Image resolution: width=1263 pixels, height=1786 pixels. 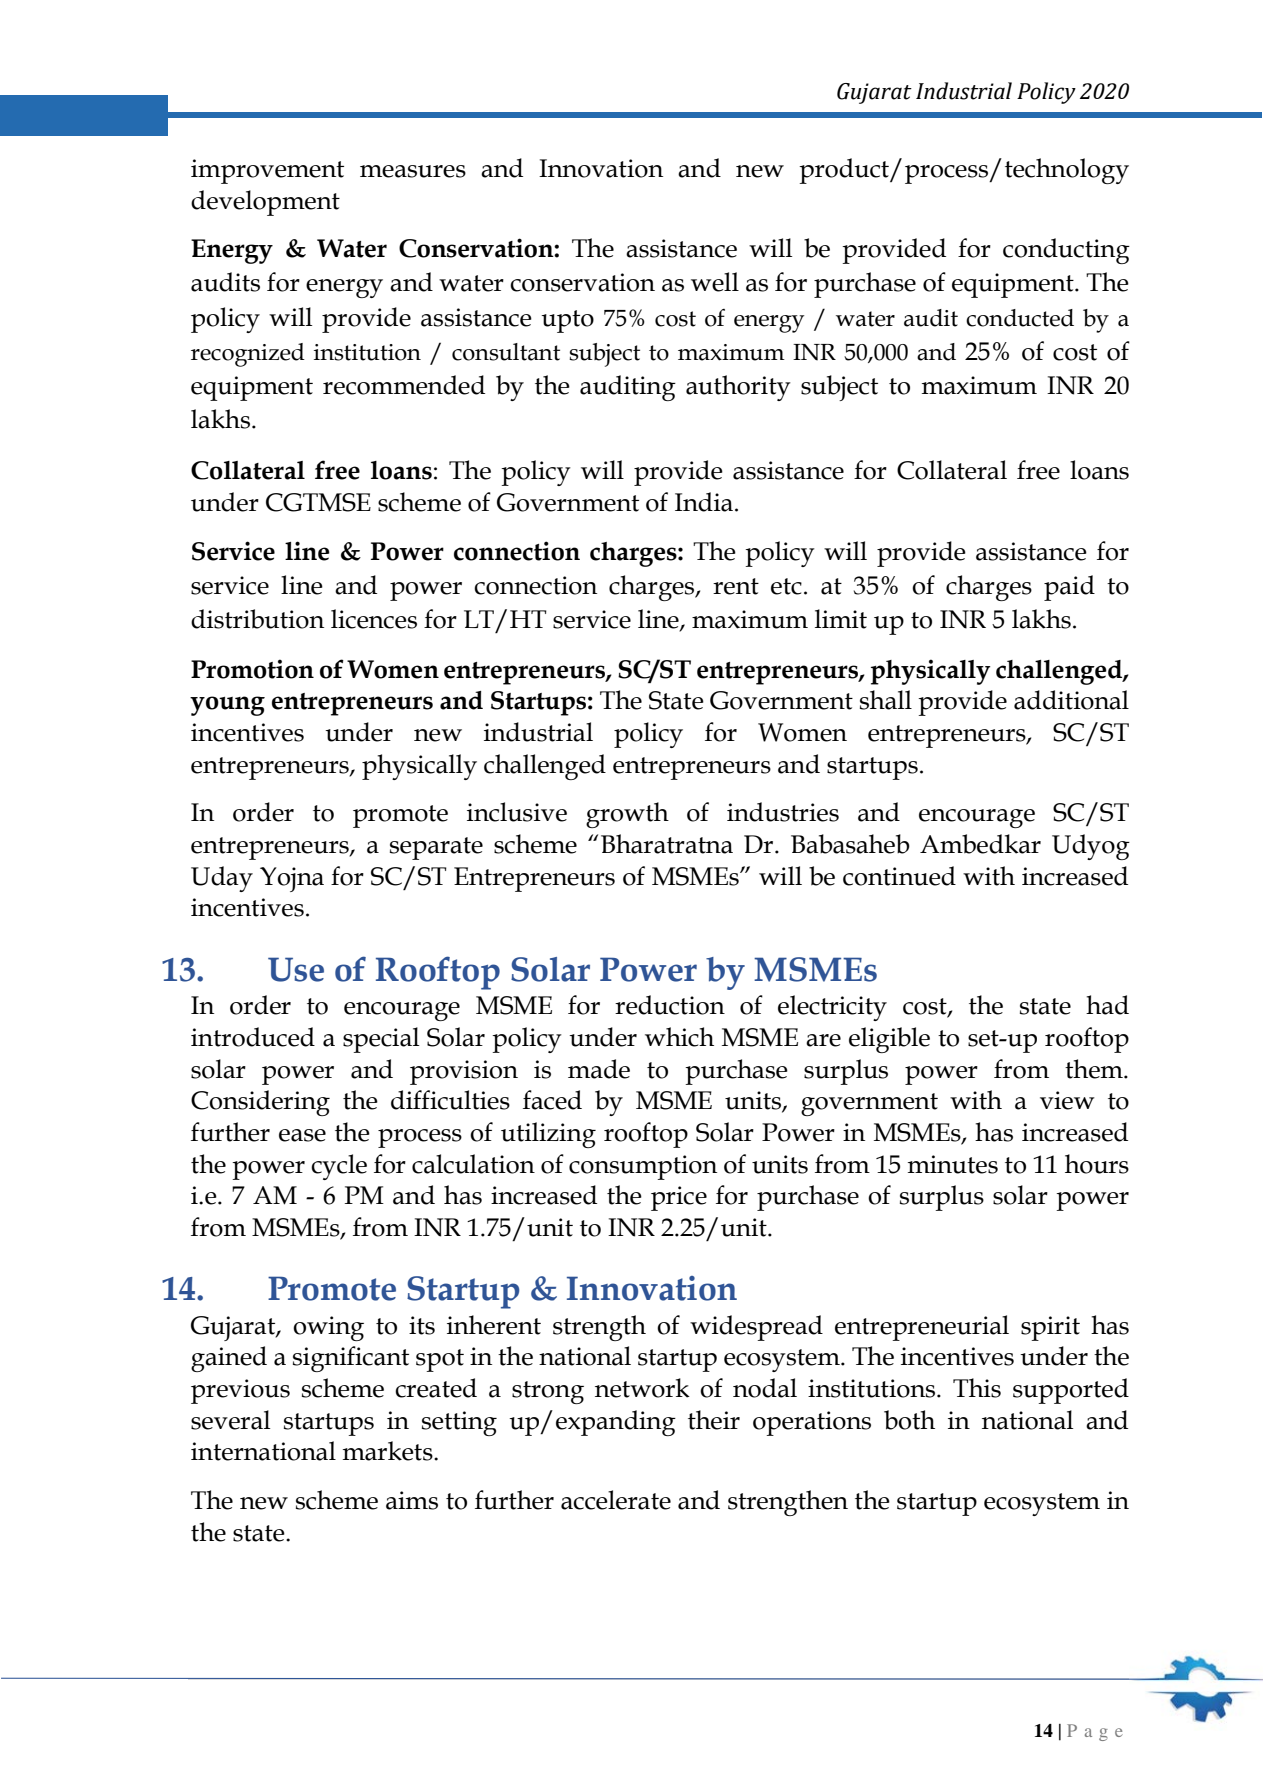 I want to click on paid, so click(x=1069, y=588).
